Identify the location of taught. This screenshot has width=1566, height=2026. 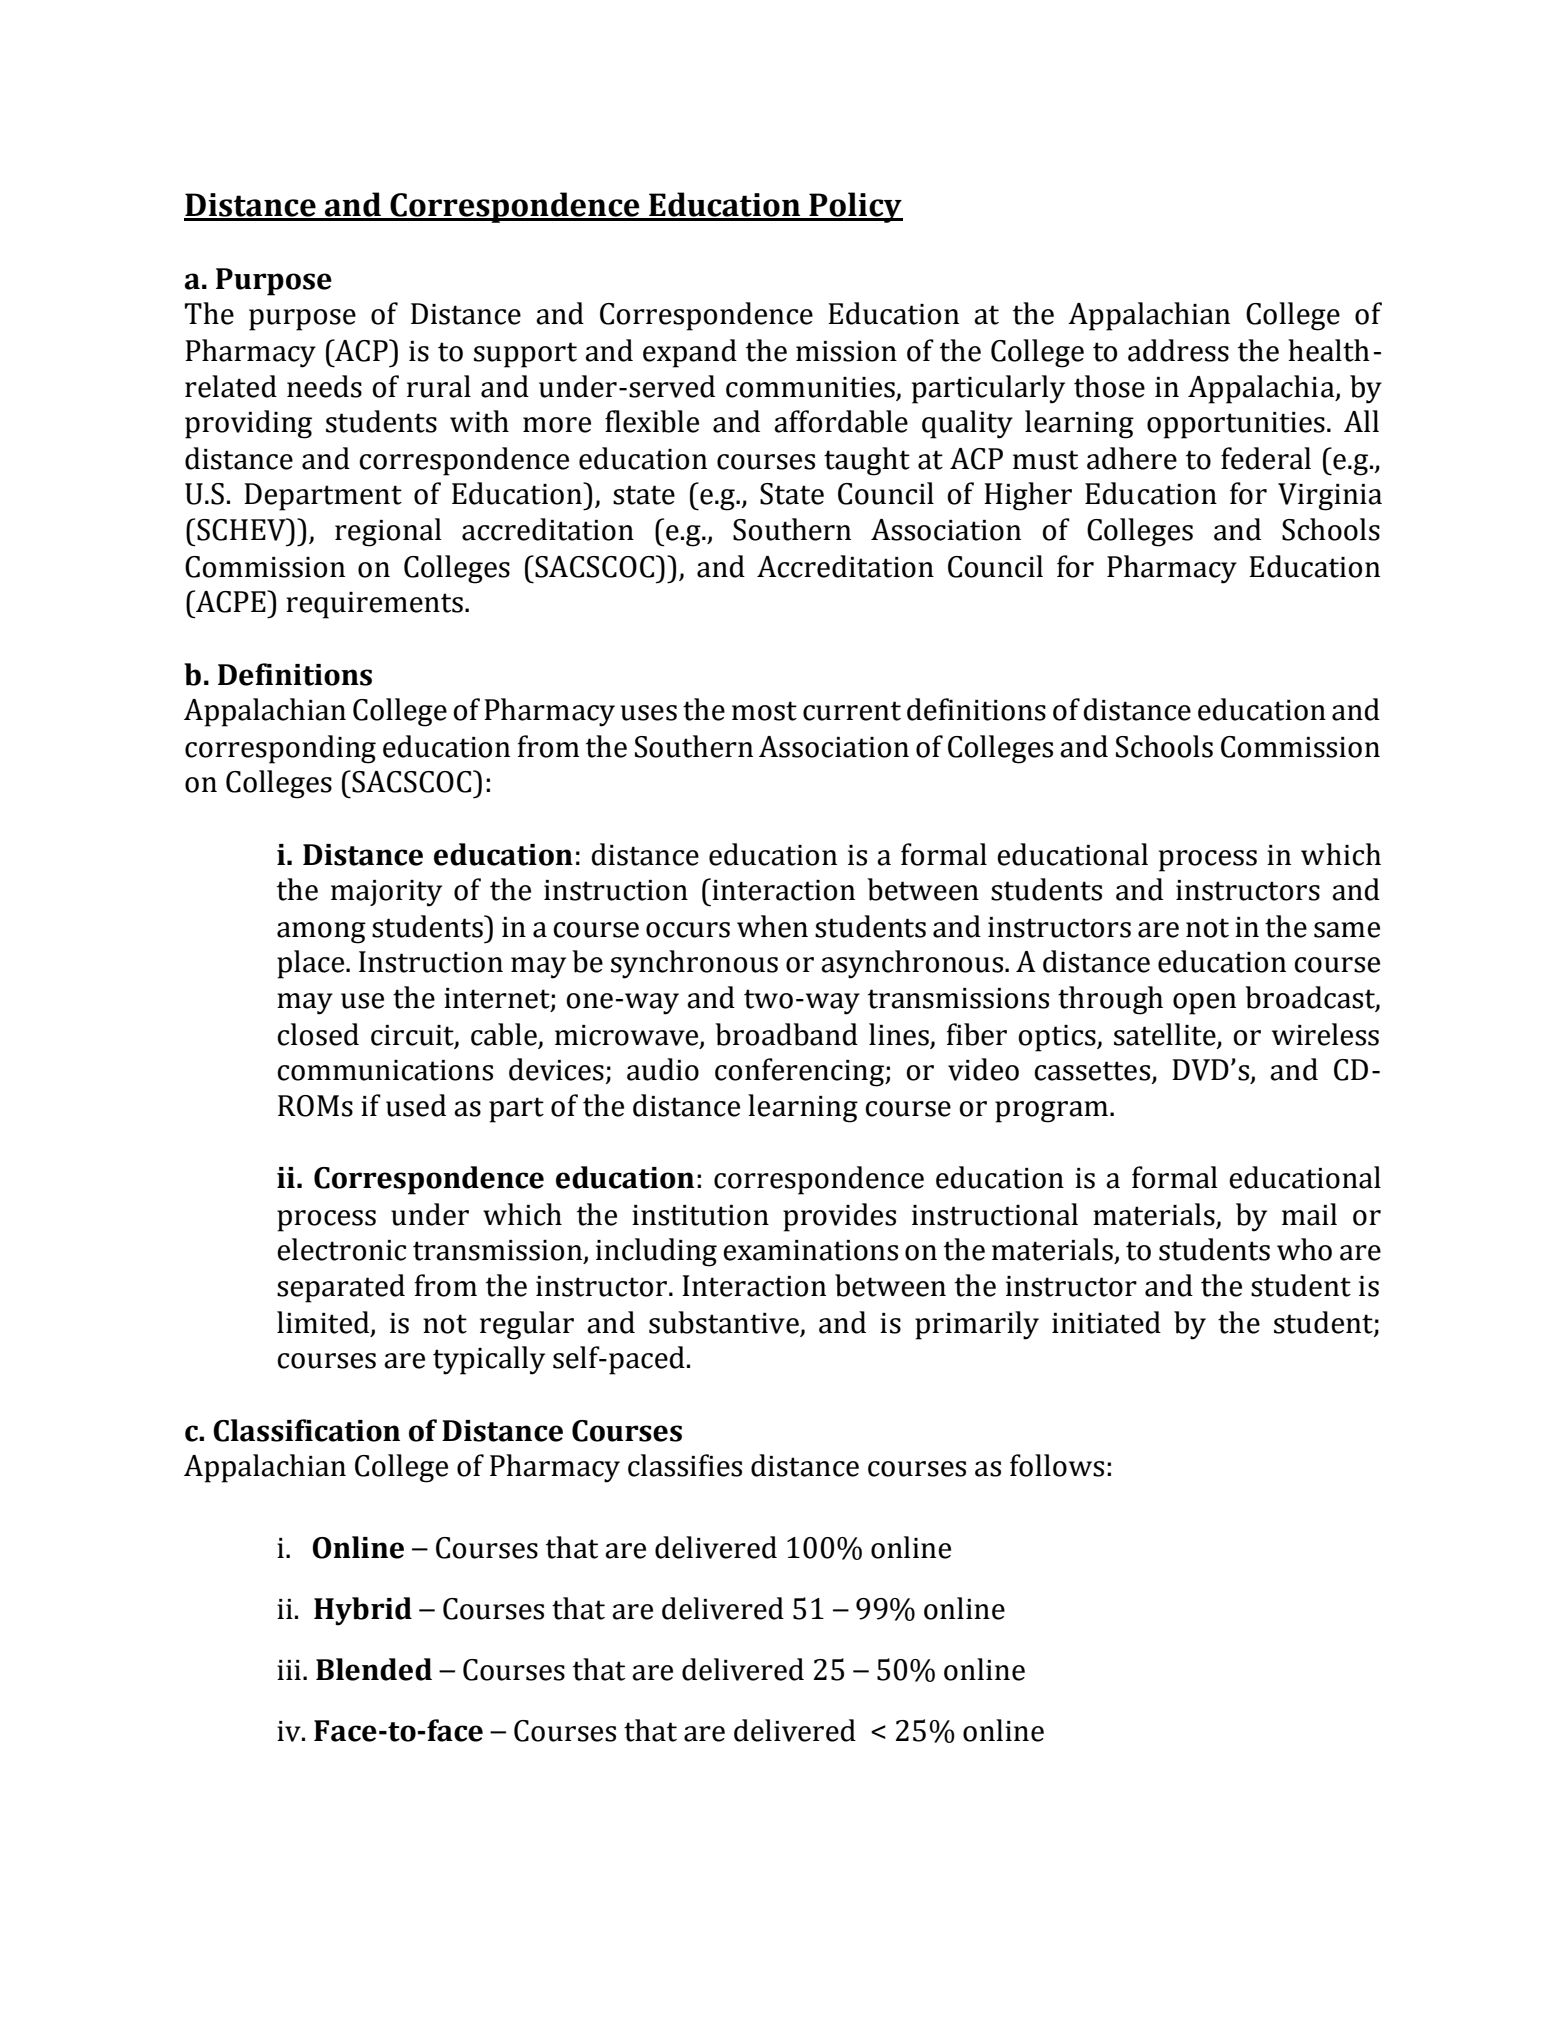
(867, 461).
